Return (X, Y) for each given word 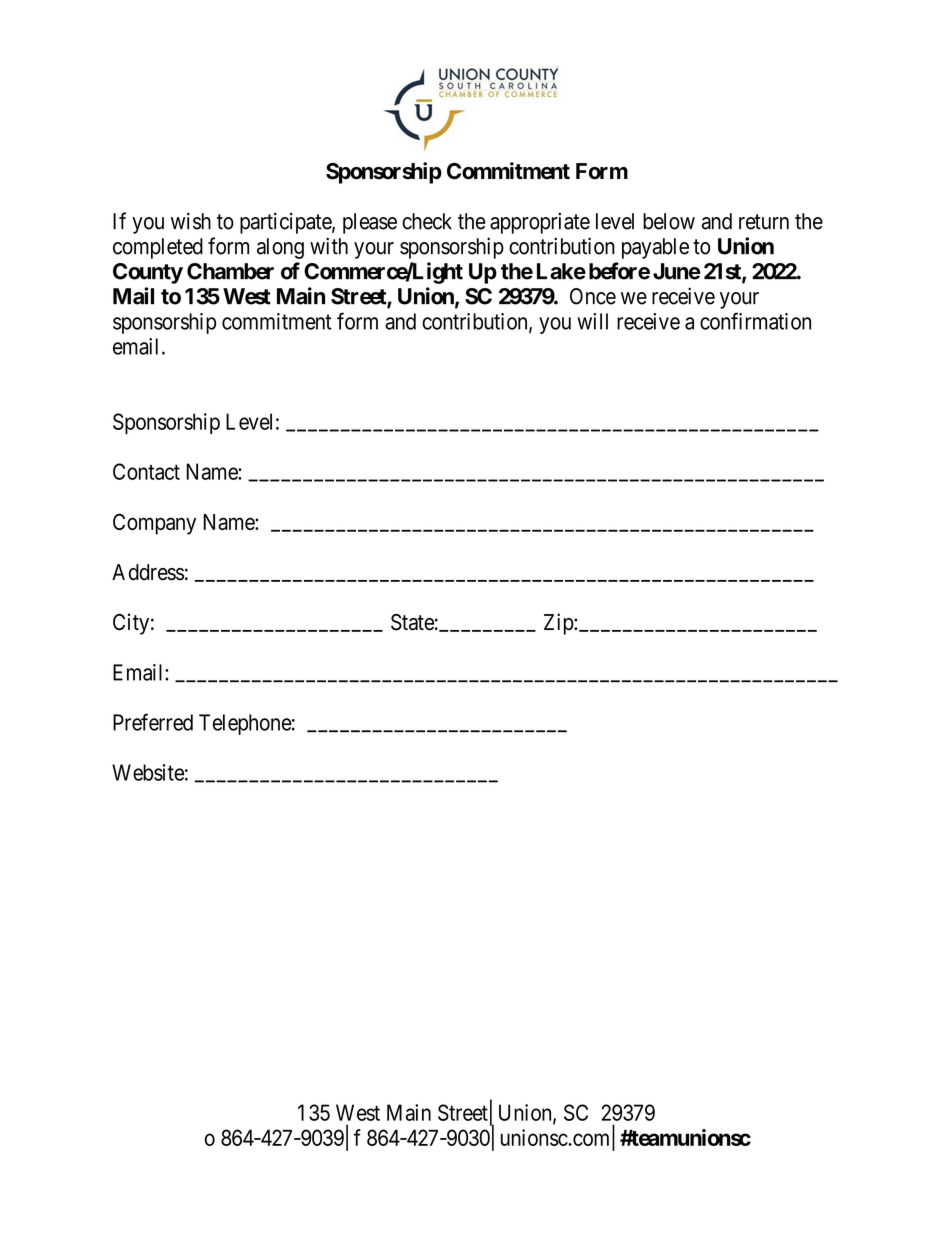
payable (655, 248)
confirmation (755, 321)
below (669, 221)
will (592, 321)
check (427, 221)
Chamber (230, 271)
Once (593, 296)
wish (191, 221)
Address (148, 572)
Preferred (153, 722)
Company (154, 524)
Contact (146, 471)
